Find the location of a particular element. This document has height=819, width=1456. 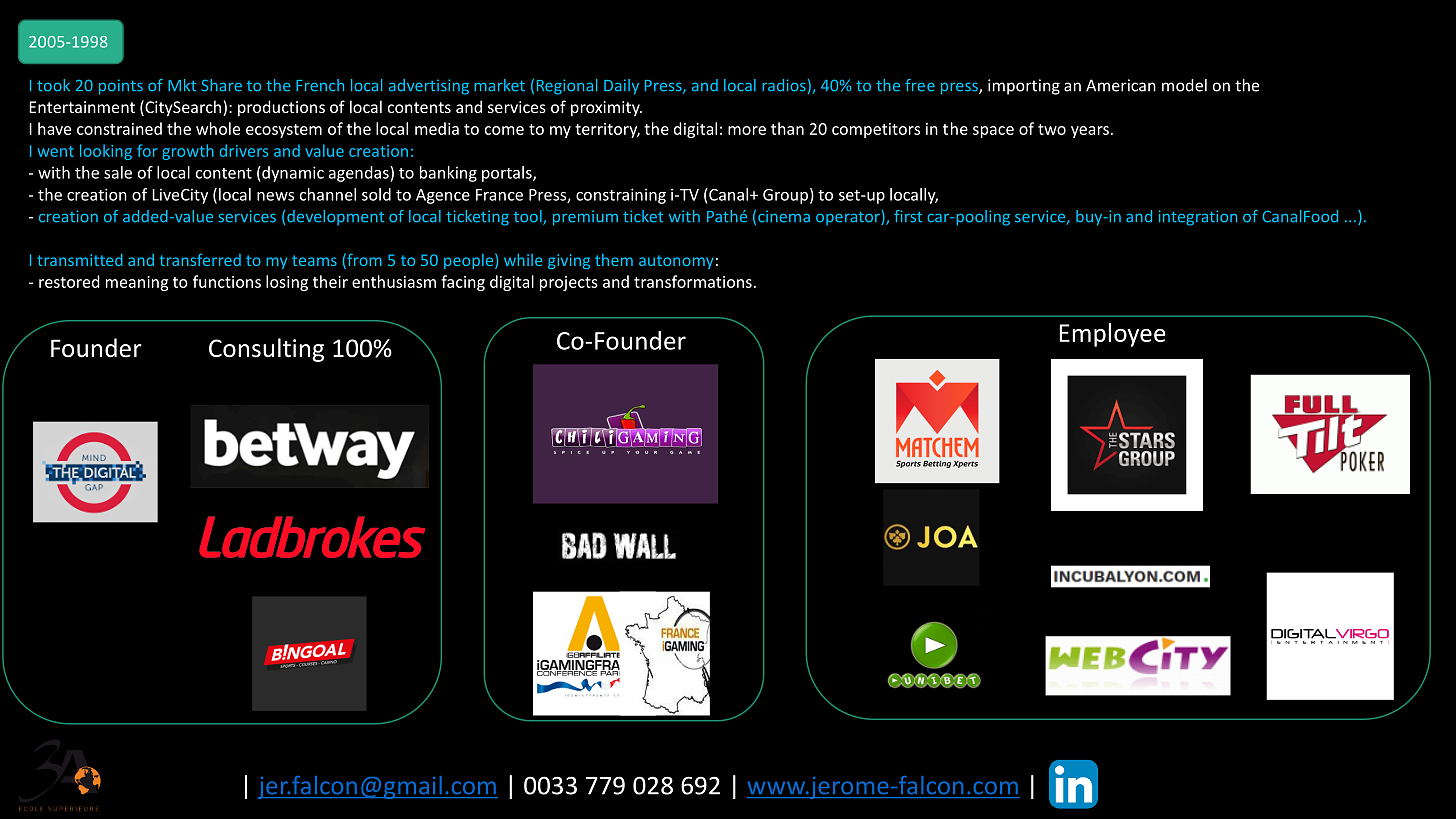

premium is located at coordinates (585, 218).
